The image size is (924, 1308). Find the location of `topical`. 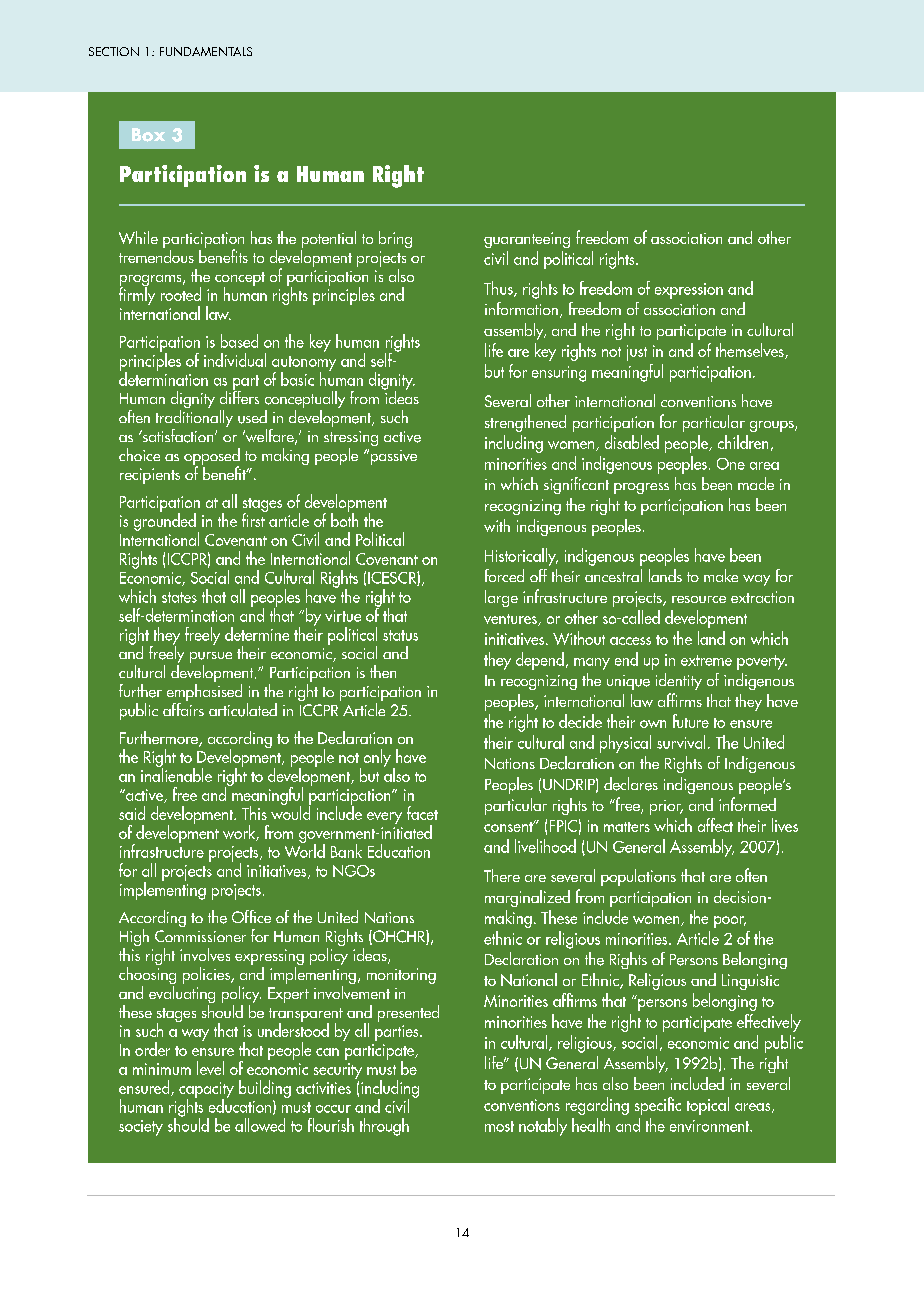

topical is located at coordinates (708, 1106).
